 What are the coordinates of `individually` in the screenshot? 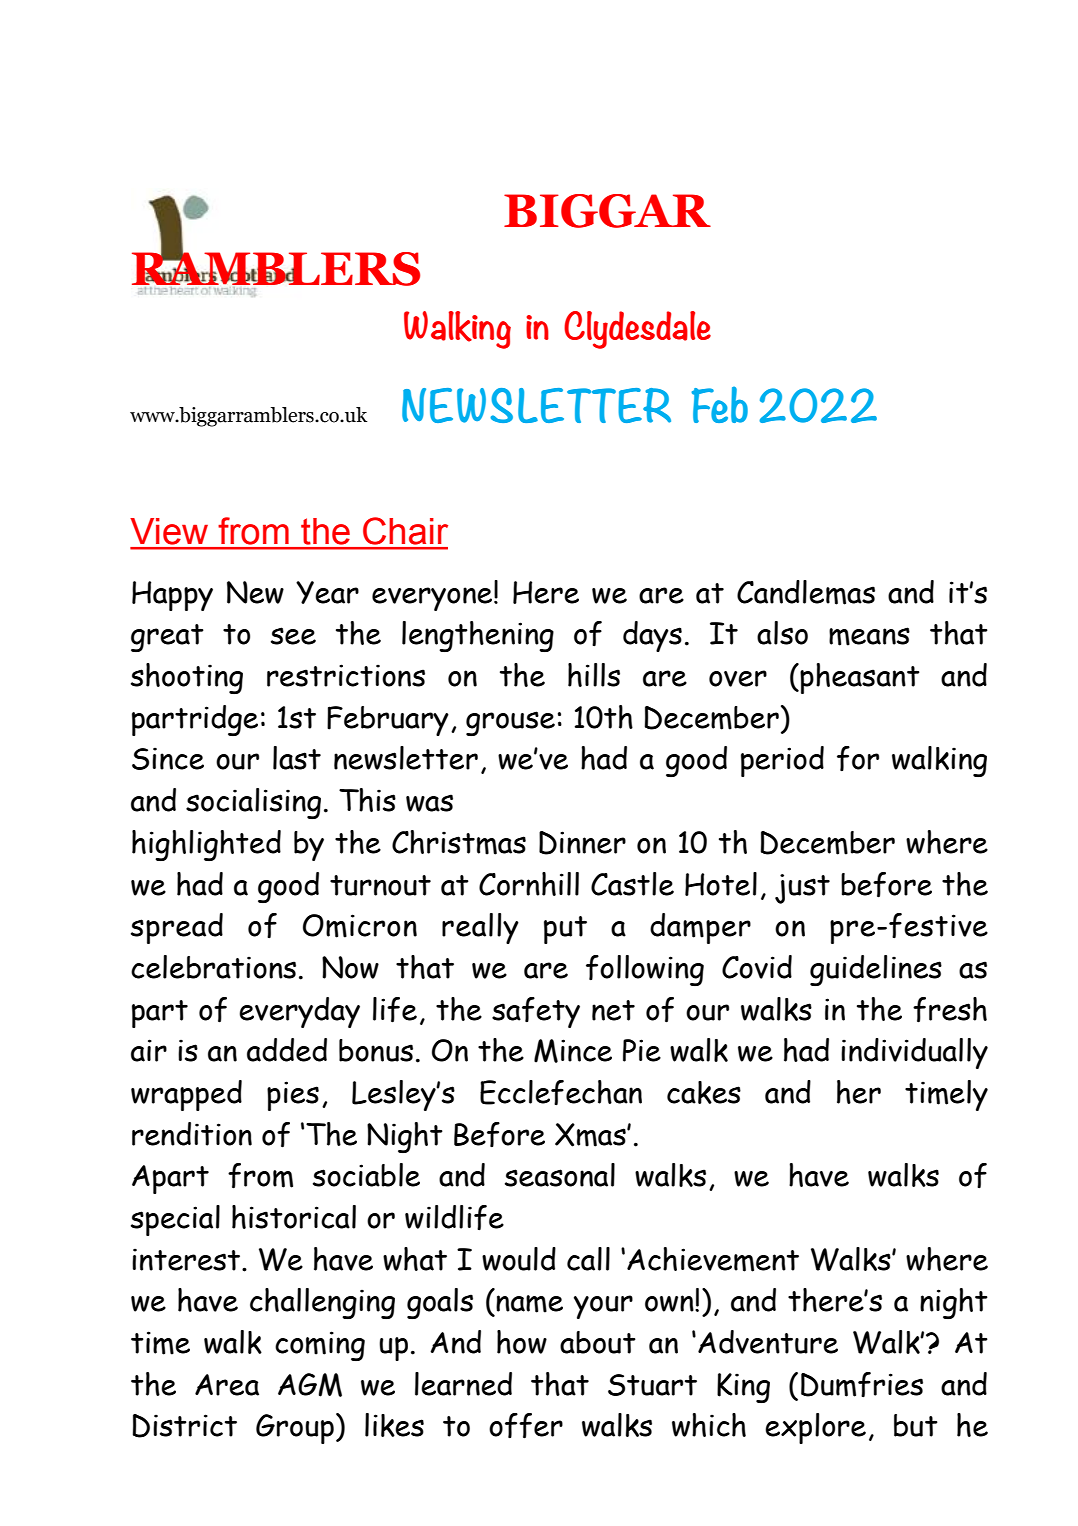 It's located at (914, 1053).
